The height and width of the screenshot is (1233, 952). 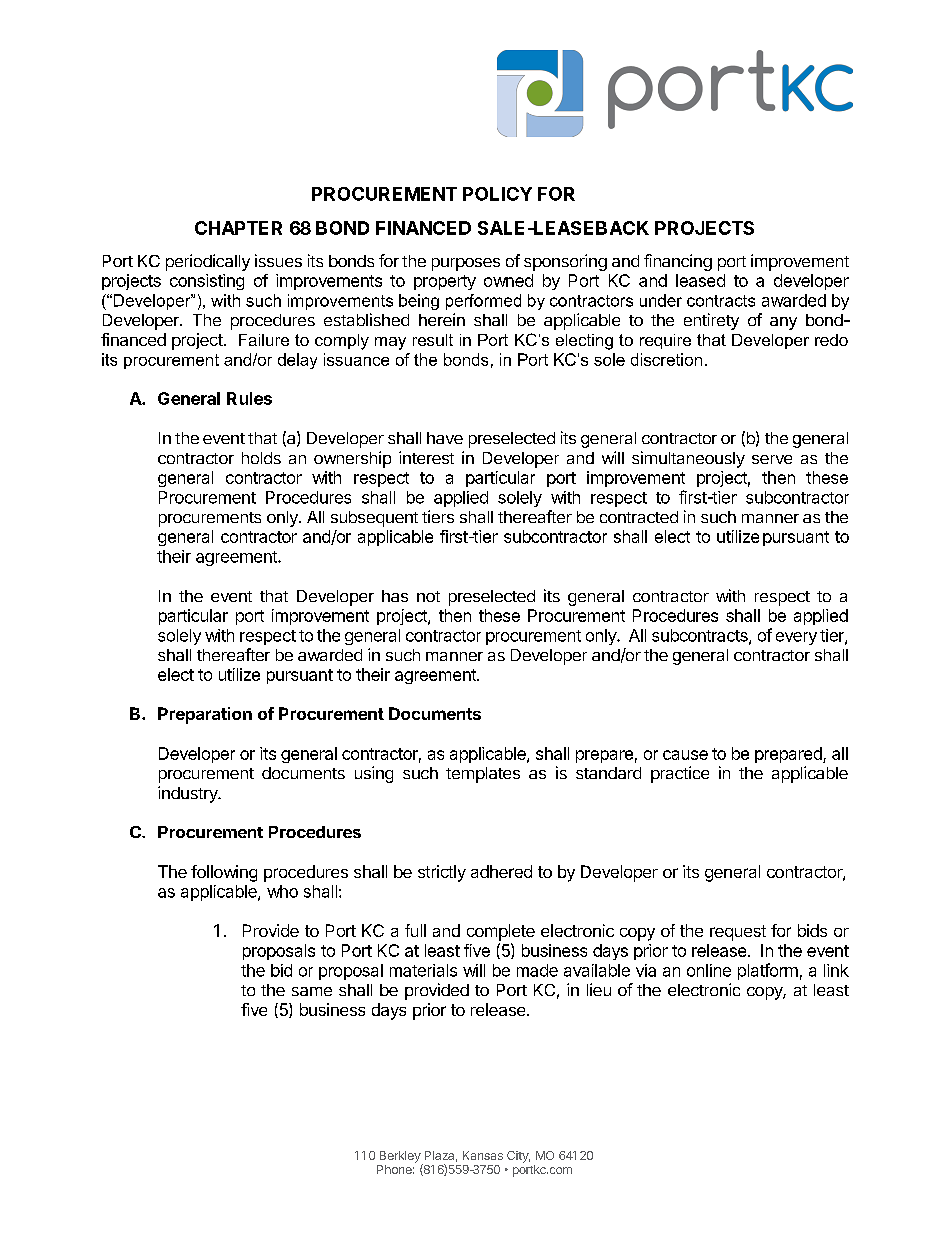 What do you see at coordinates (205, 715) in the screenshot?
I see `Preparation` at bounding box center [205, 715].
